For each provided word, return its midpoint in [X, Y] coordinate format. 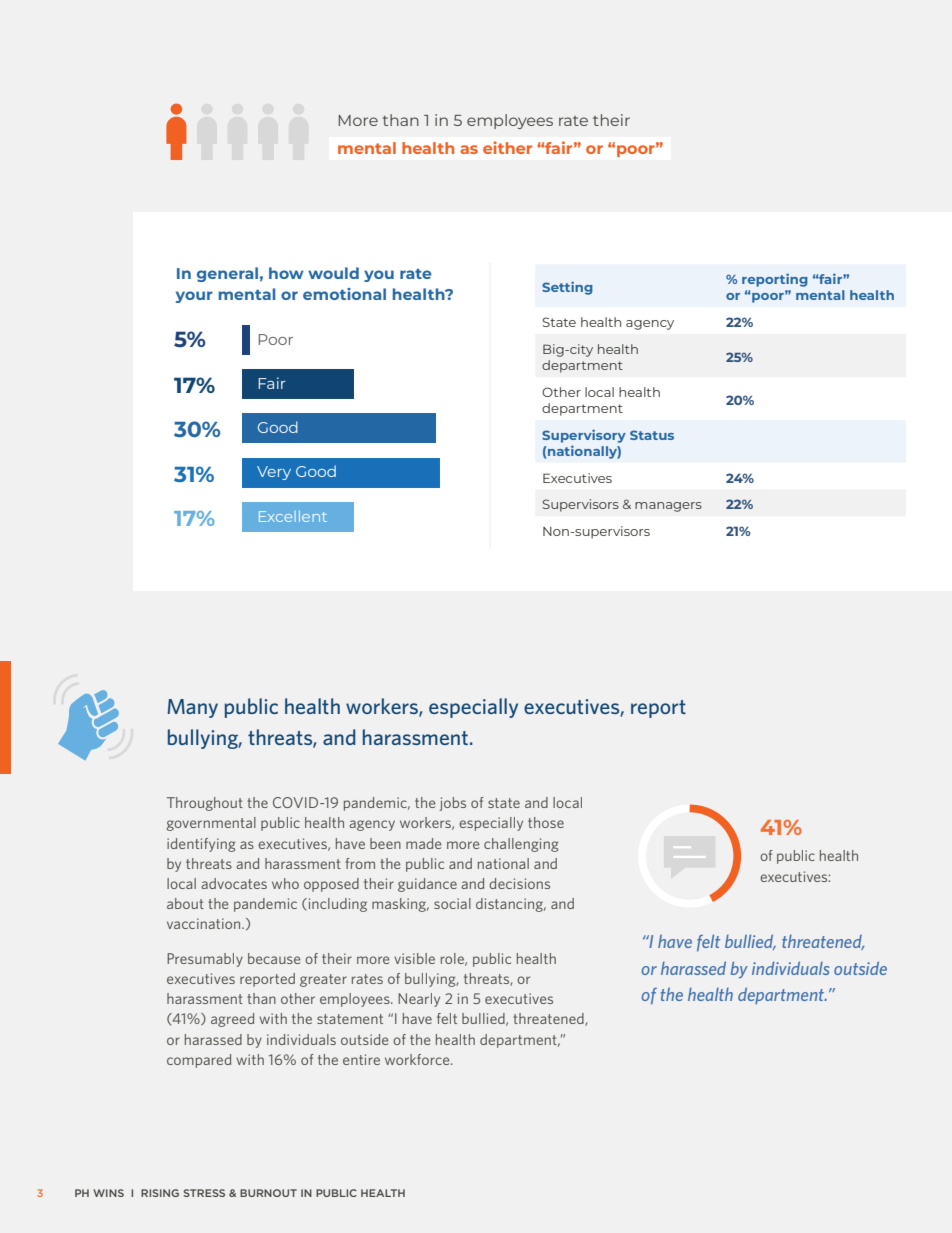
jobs [452, 804]
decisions [519, 883]
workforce [418, 1059]
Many [192, 708]
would [333, 273]
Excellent [293, 516]
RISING [160, 1193]
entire [361, 1059]
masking [400, 905]
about [185, 903]
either [507, 147]
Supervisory [584, 436]
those [546, 822]
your [194, 297]
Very [274, 473]
